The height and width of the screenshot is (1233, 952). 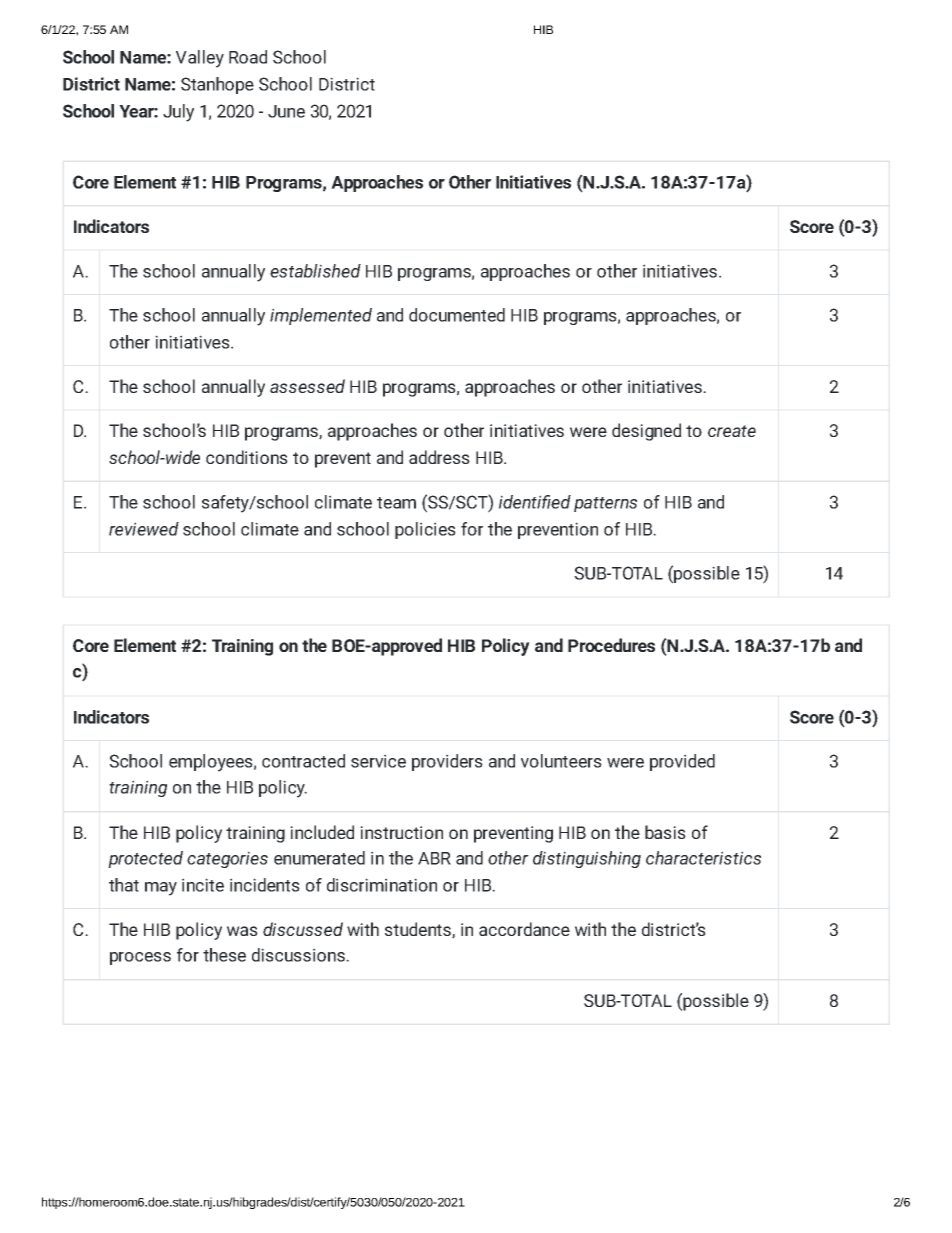 I want to click on June, so click(x=286, y=111).
